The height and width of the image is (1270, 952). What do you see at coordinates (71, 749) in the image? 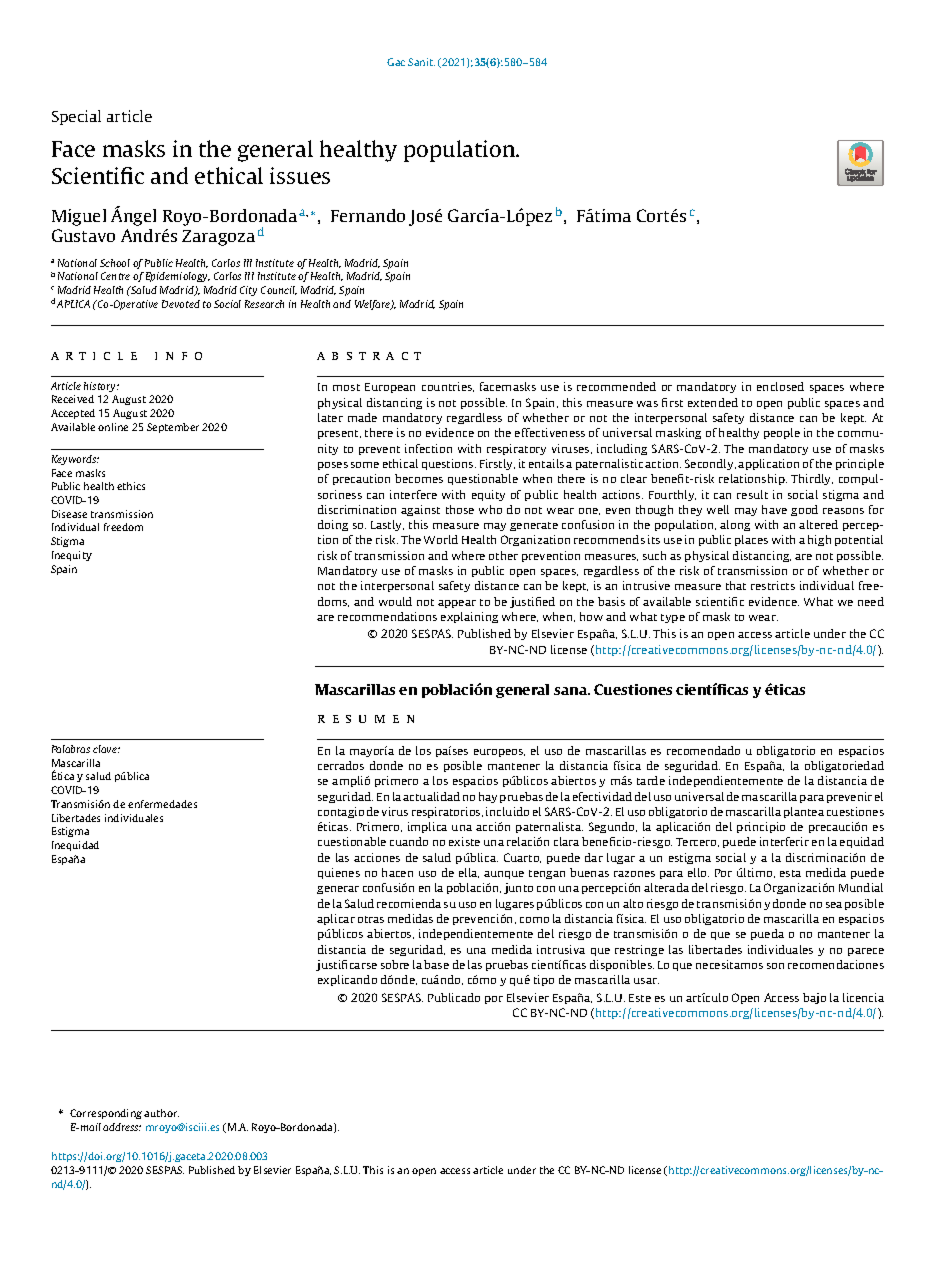
I see `Palabras` at bounding box center [71, 749].
